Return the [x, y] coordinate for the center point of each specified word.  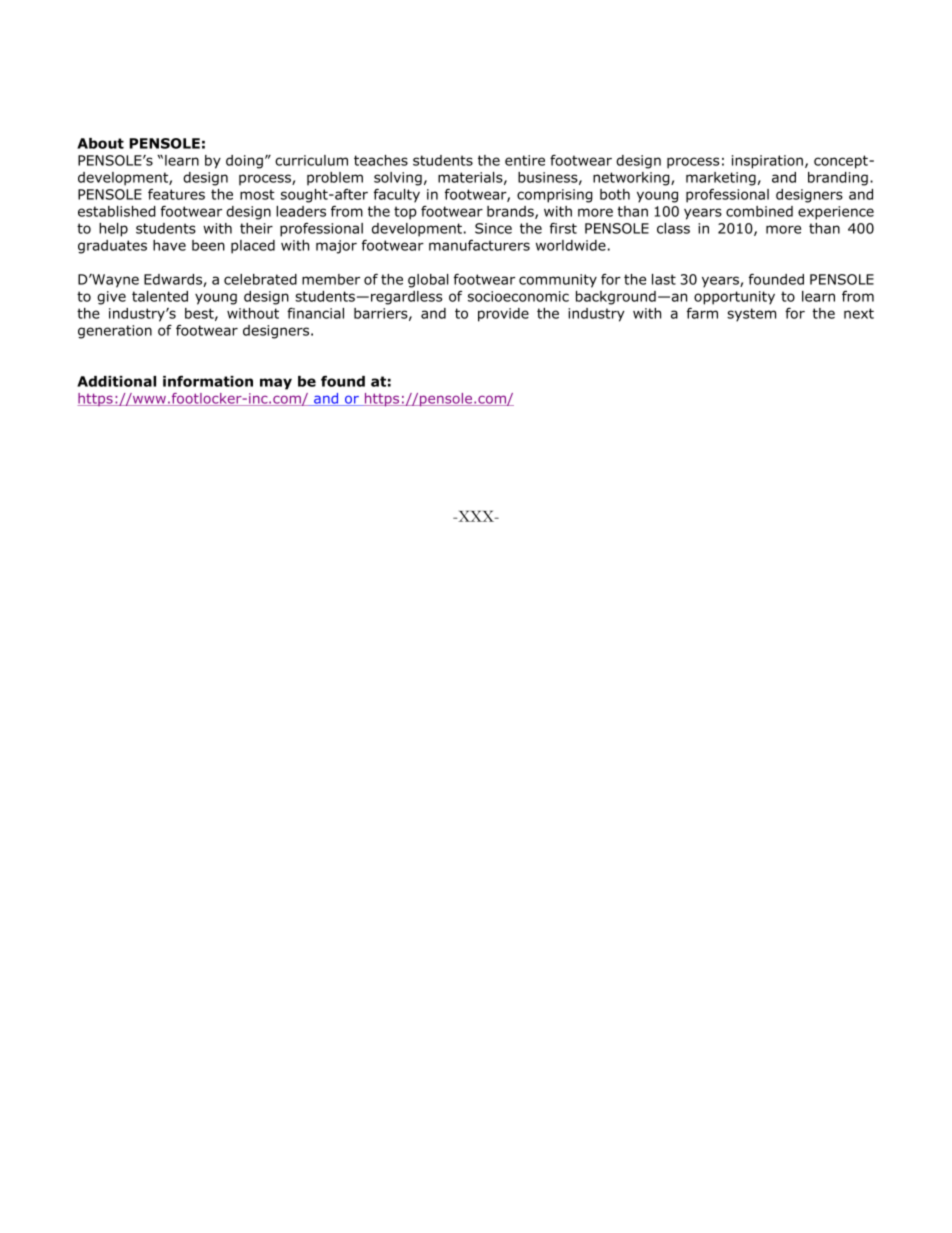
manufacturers [479, 245]
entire [525, 160]
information [208, 381]
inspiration [767, 162]
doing [244, 162]
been [208, 245]
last [664, 279]
